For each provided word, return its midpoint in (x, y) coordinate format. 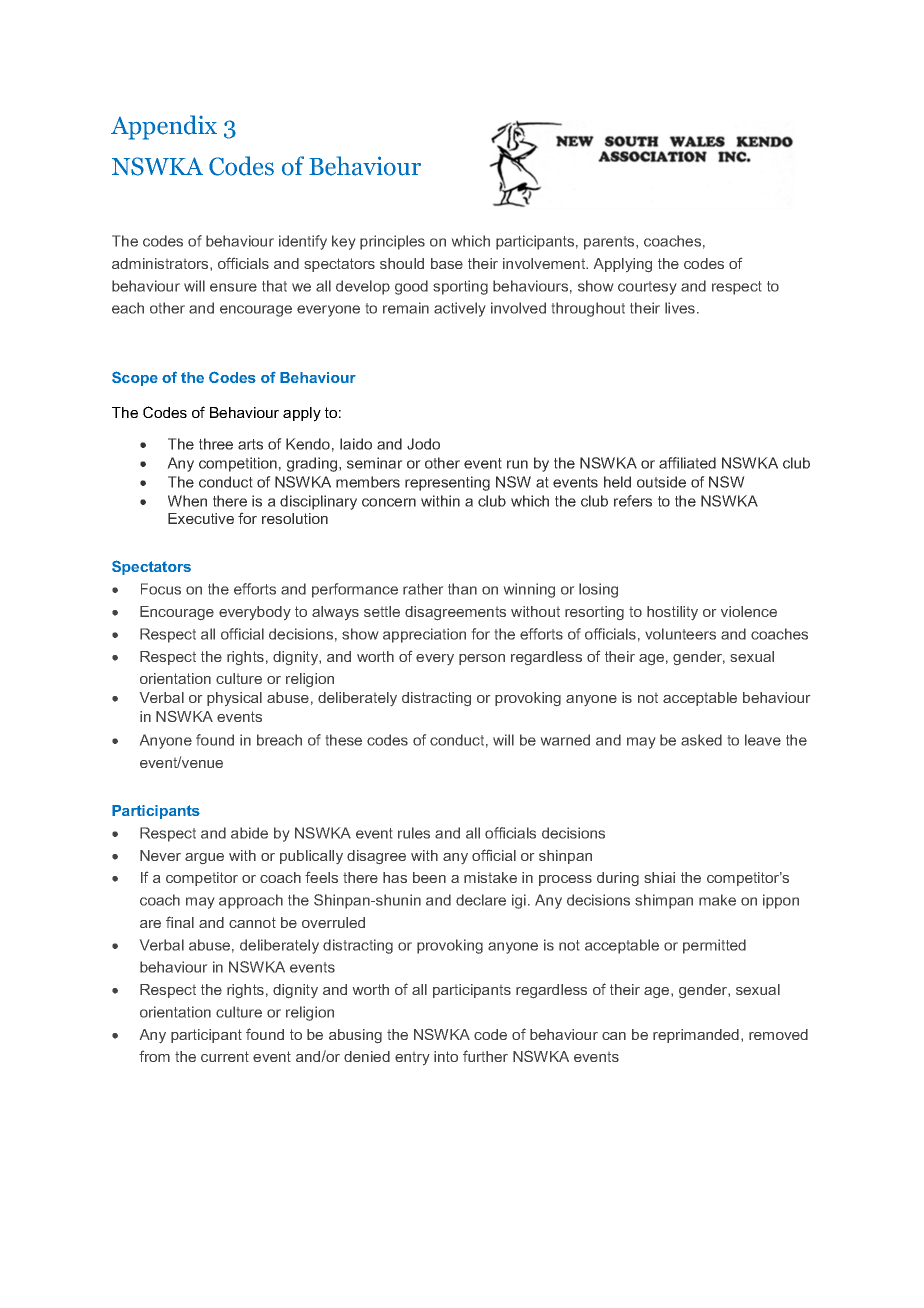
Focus (161, 589)
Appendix (164, 127)
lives (680, 308)
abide (249, 833)
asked (701, 740)
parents (610, 243)
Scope (135, 378)
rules (414, 833)
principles (392, 242)
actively (459, 309)
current (225, 1056)
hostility (672, 613)
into (446, 1056)
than (462, 589)
